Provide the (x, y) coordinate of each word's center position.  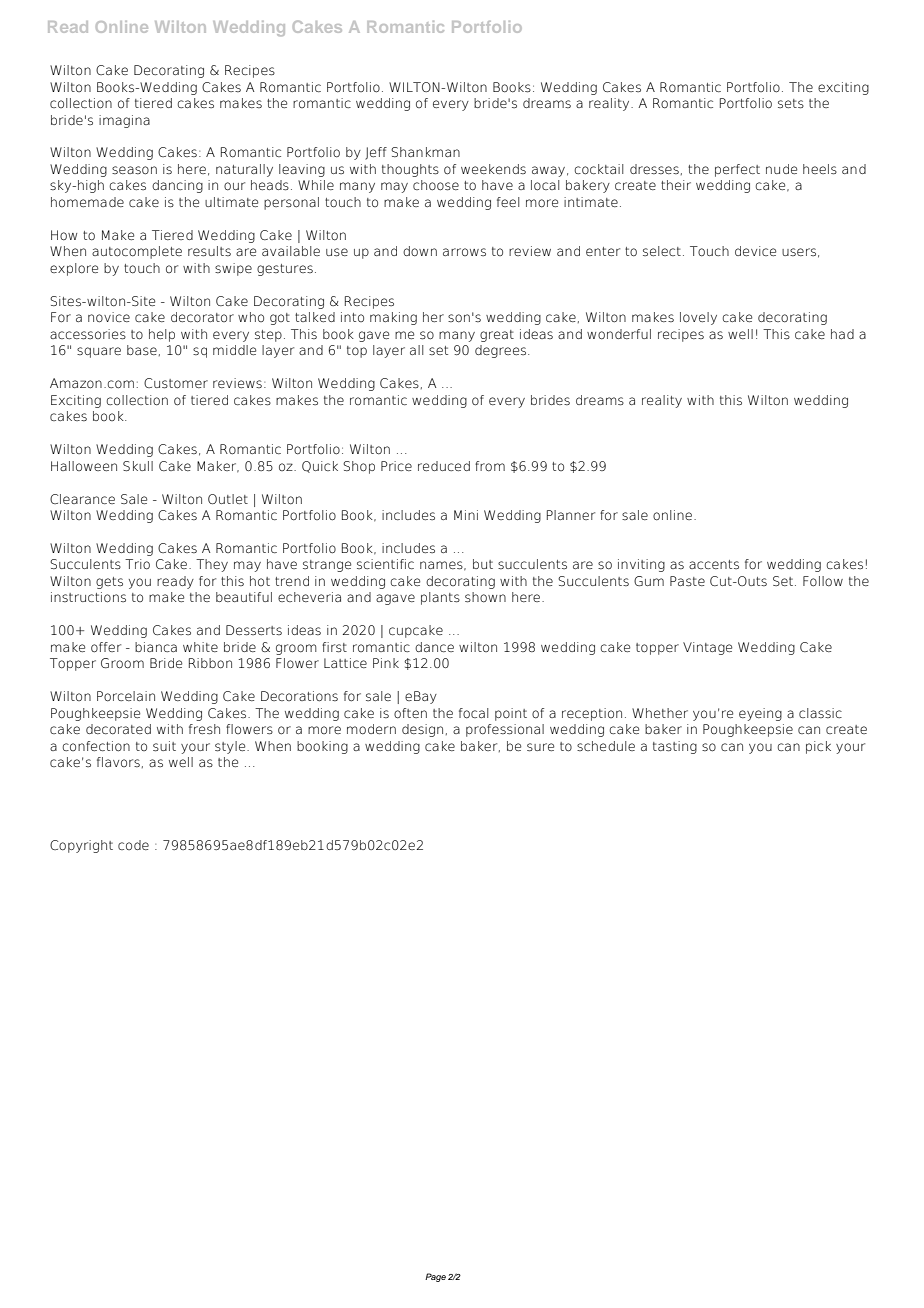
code (133, 845)
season (134, 170)
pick (818, 747)
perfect (737, 170)
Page (435, 1277)
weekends (493, 169)
